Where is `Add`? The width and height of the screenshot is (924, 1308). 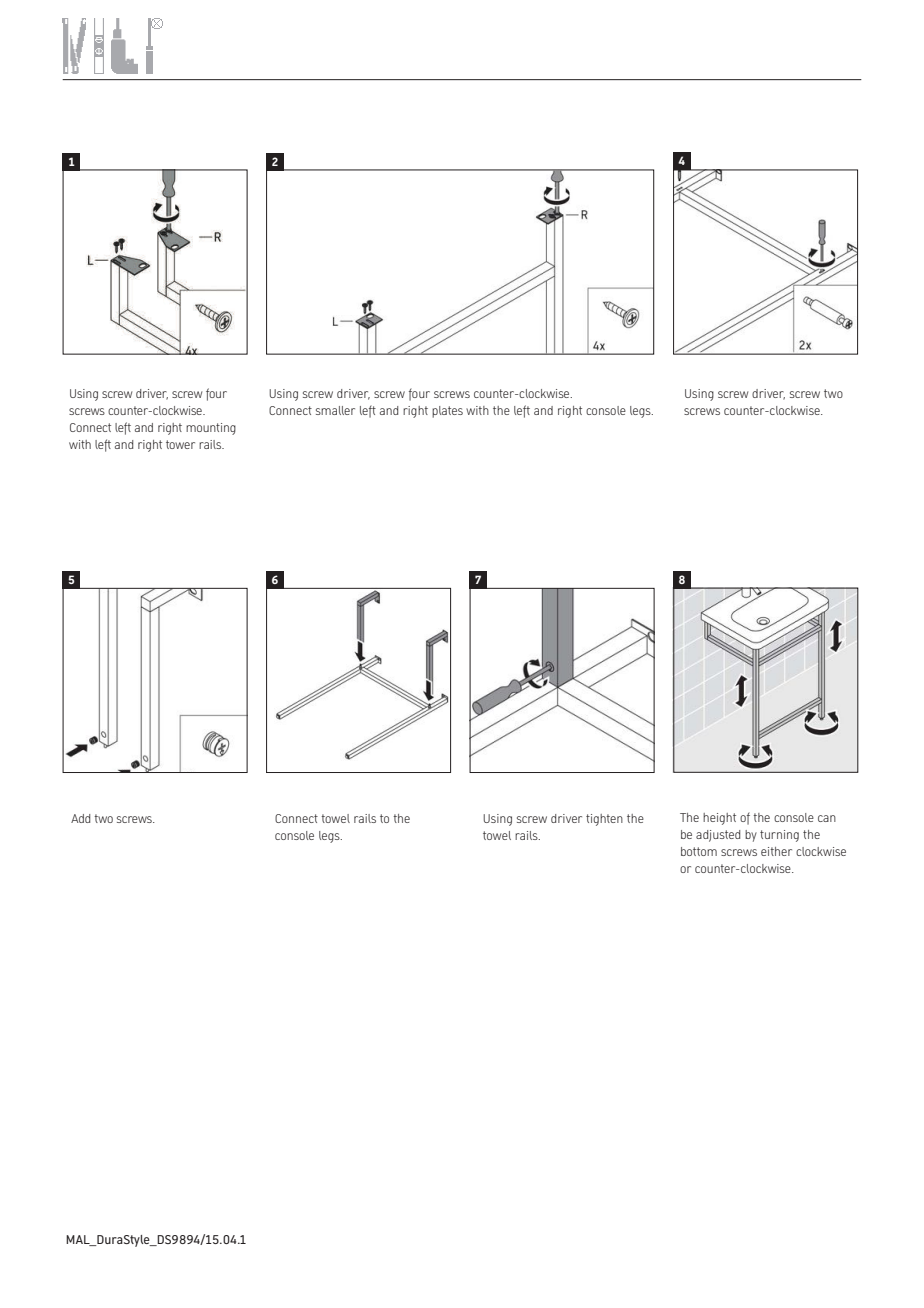
Add is located at coordinates (80, 818).
